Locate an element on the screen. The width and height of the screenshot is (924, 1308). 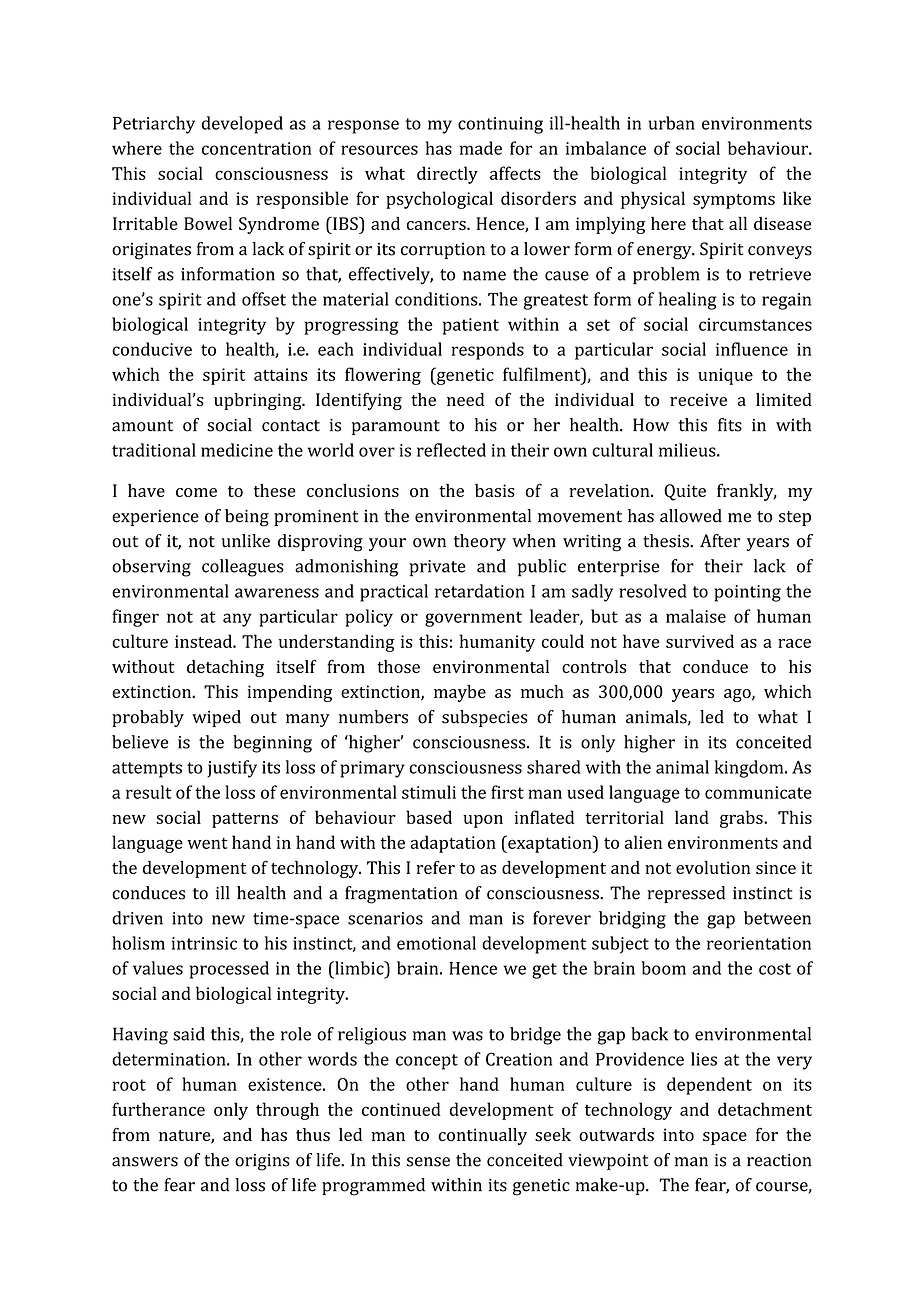
maybe is located at coordinates (460, 693).
